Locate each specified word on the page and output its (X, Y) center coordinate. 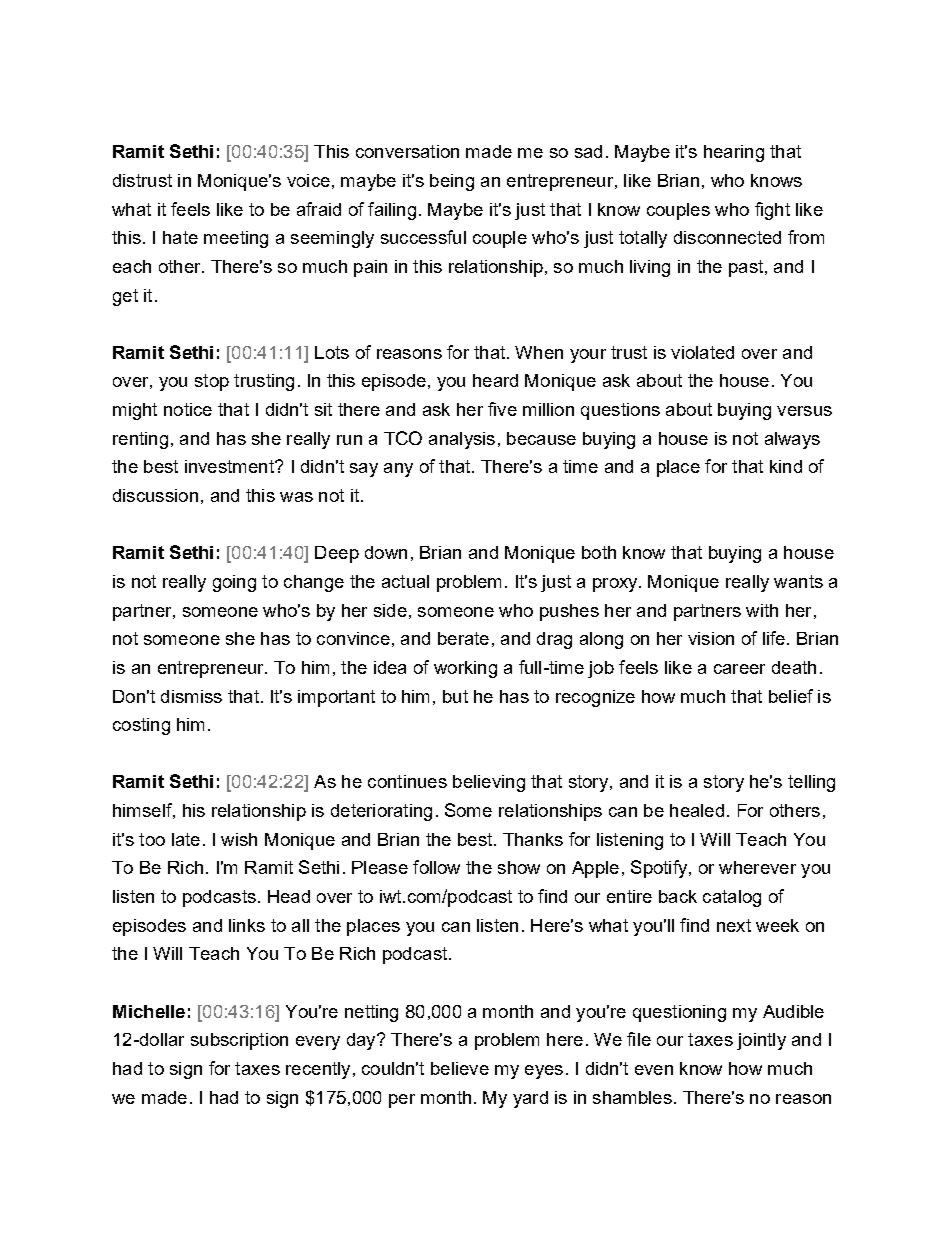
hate (180, 237)
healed (697, 810)
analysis (462, 440)
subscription (239, 1041)
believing (489, 783)
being (452, 182)
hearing (734, 153)
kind (786, 466)
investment (230, 466)
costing (141, 726)
